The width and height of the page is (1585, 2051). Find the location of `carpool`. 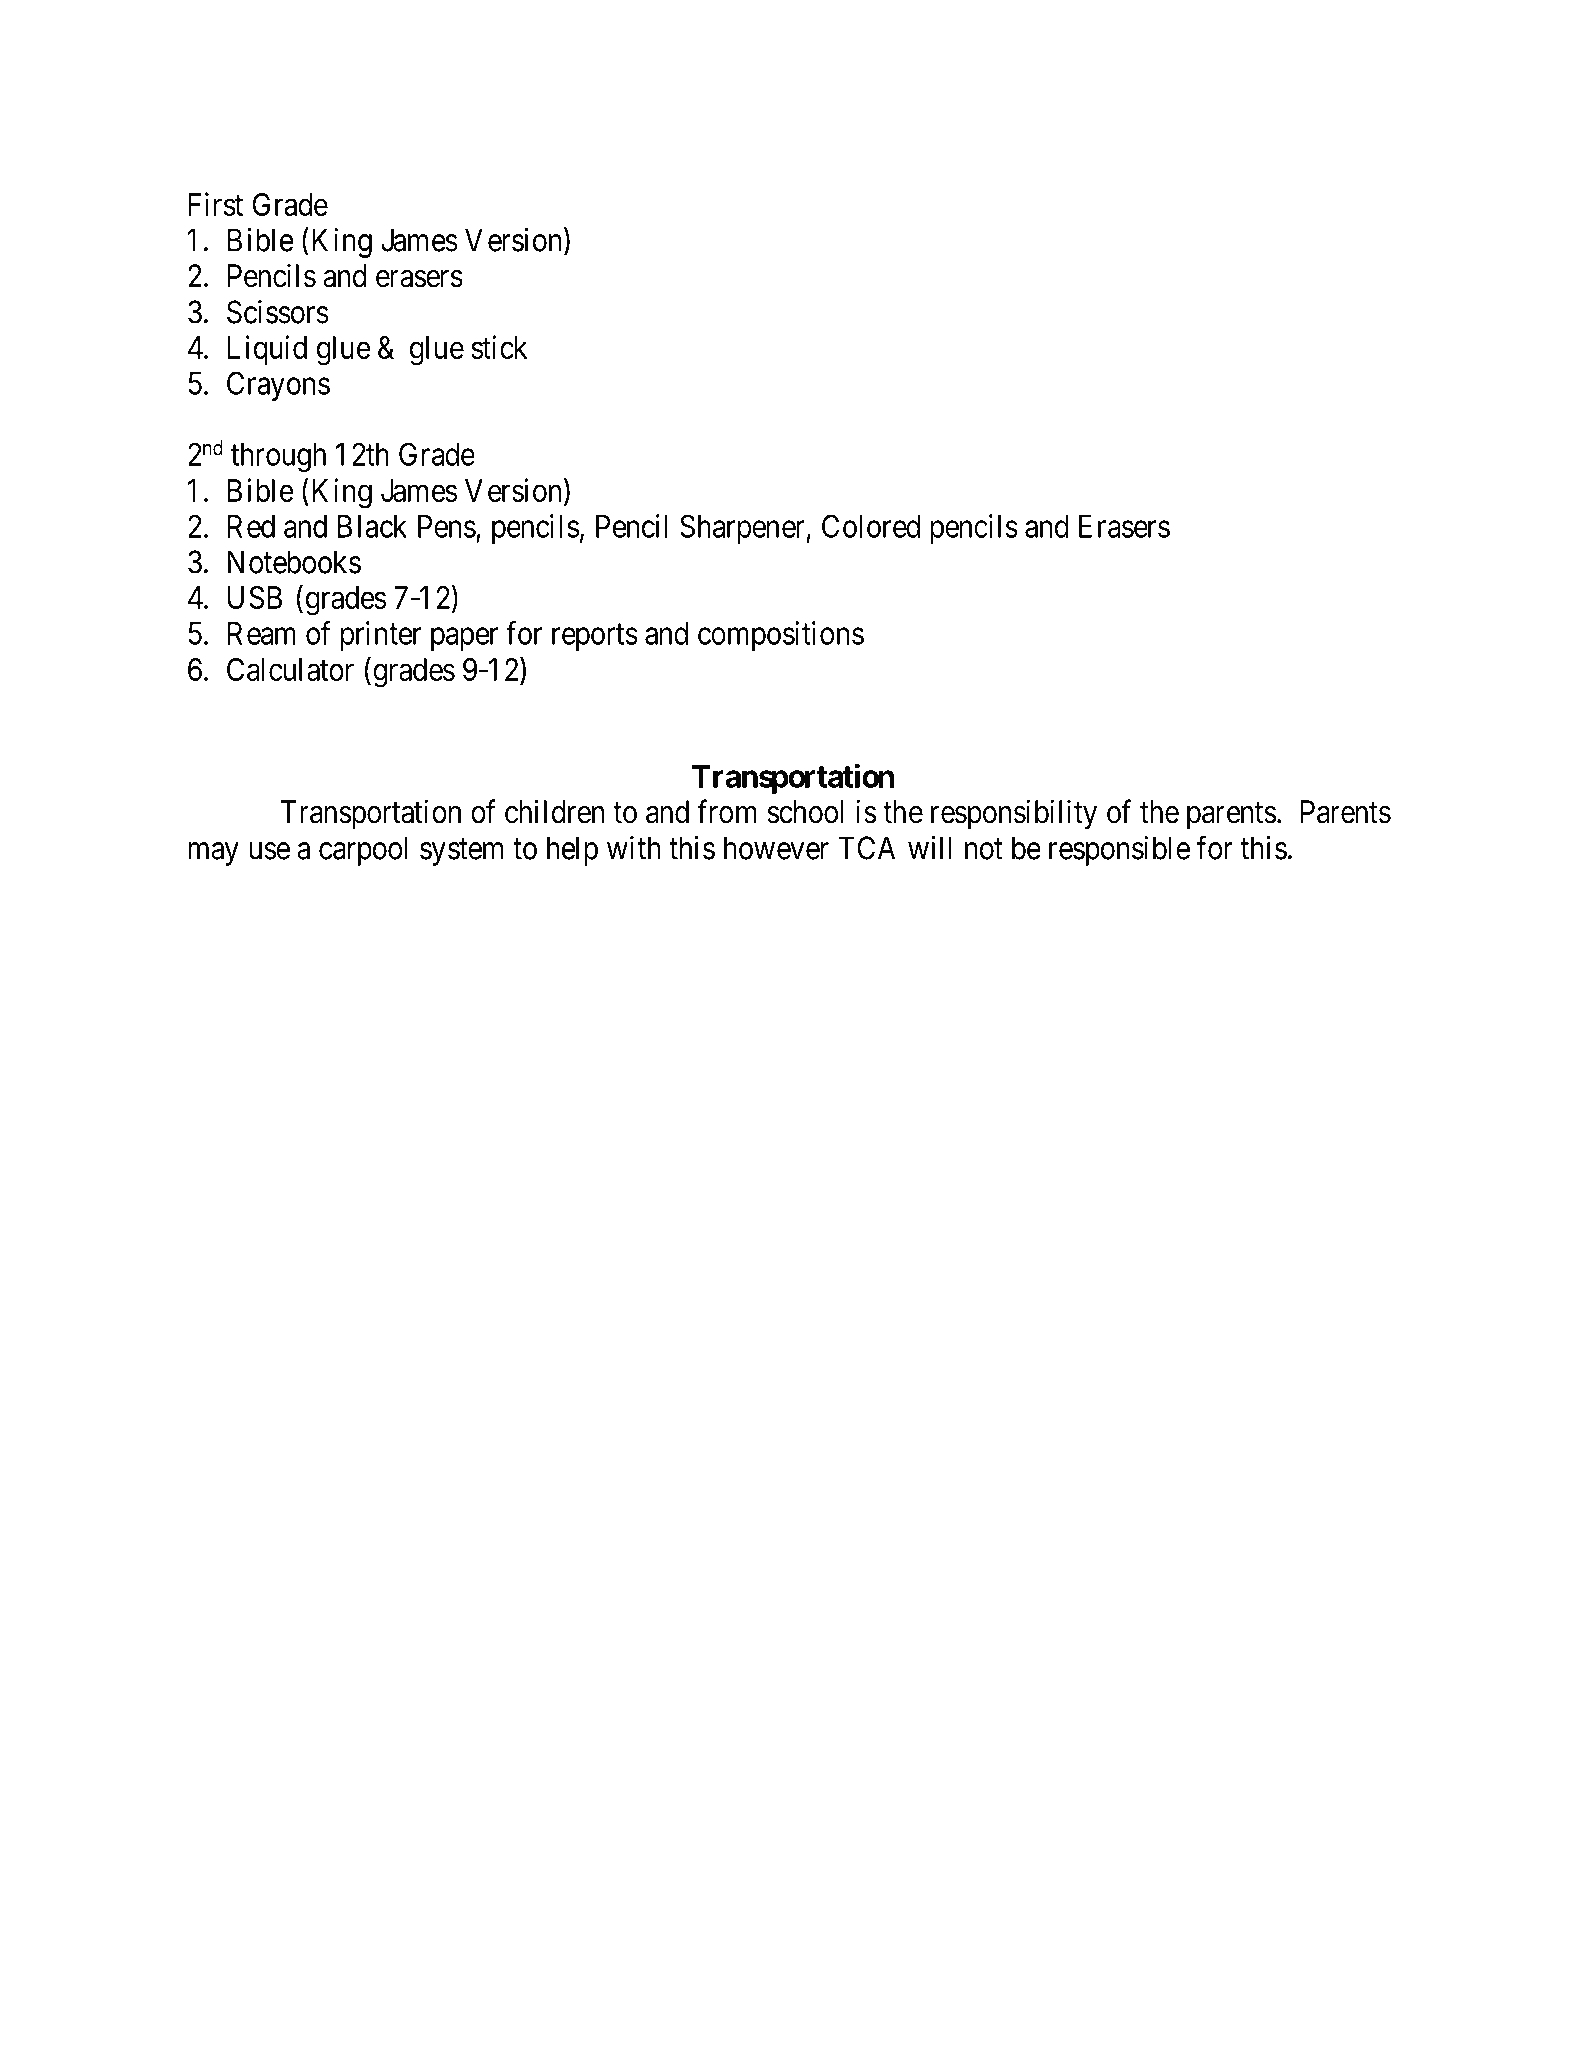

carpool is located at coordinates (363, 851).
